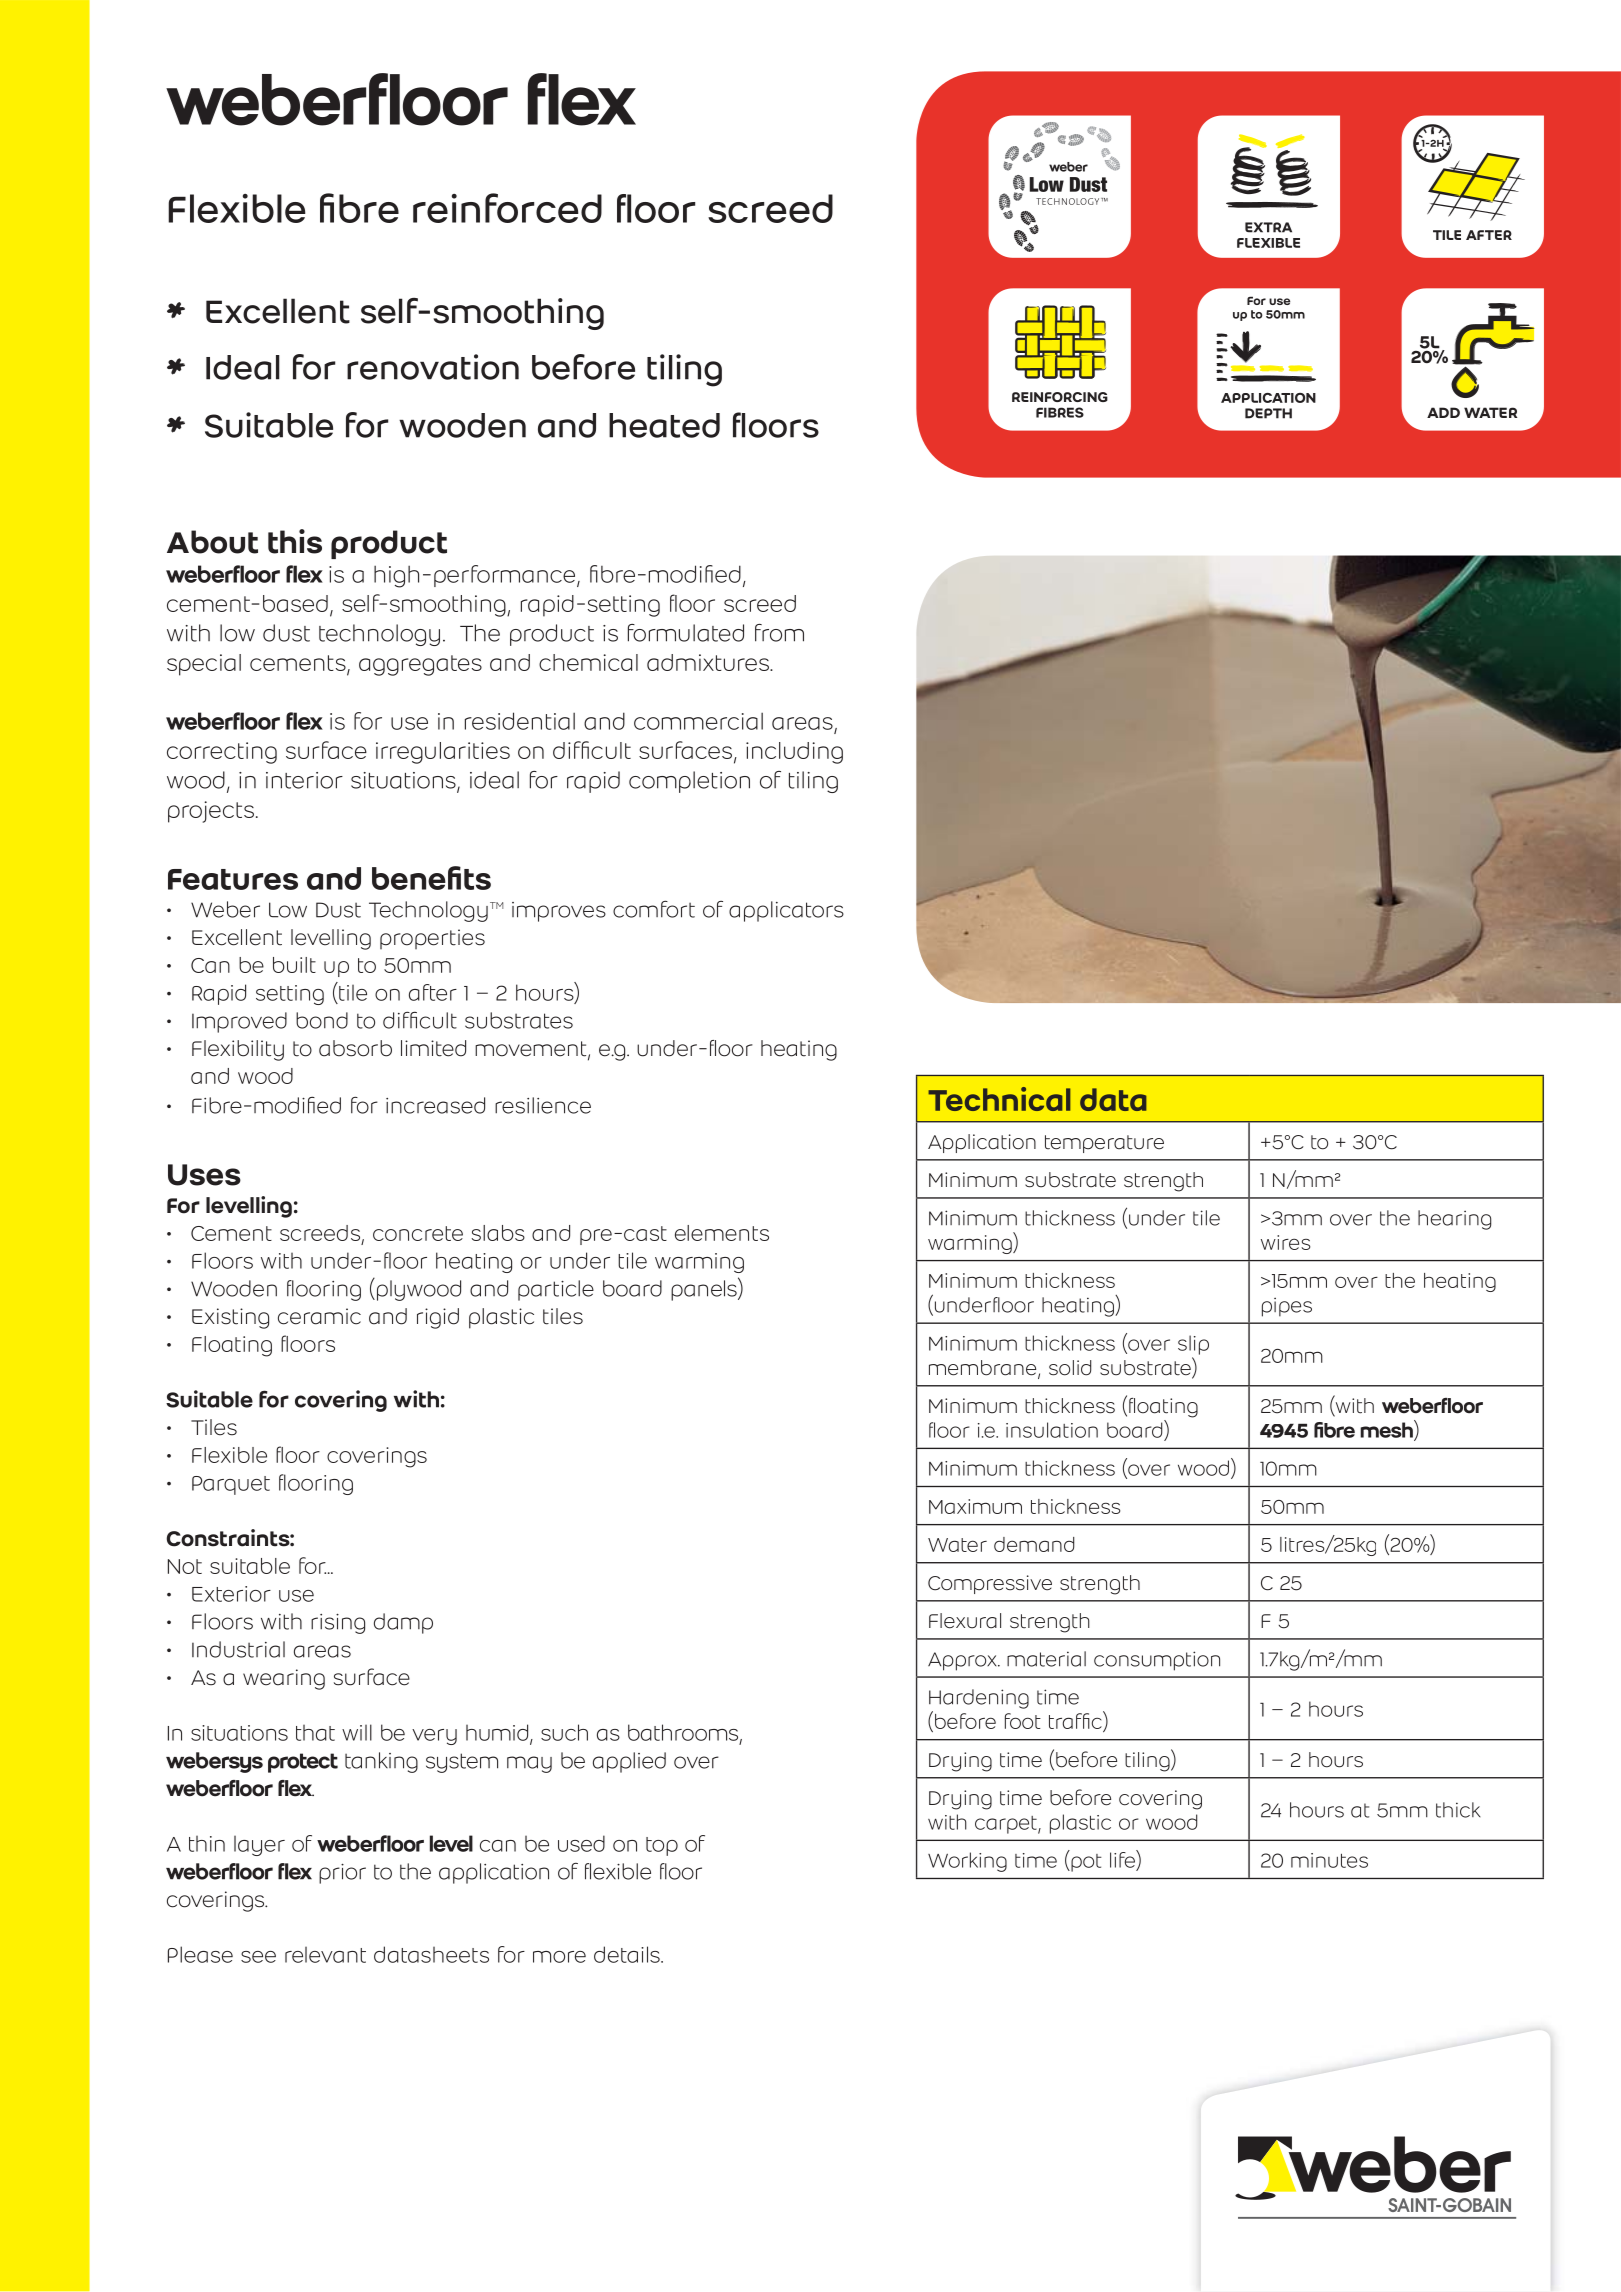  Describe the element at coordinates (1268, 227) in the screenshot. I see `EXTRA` at that location.
